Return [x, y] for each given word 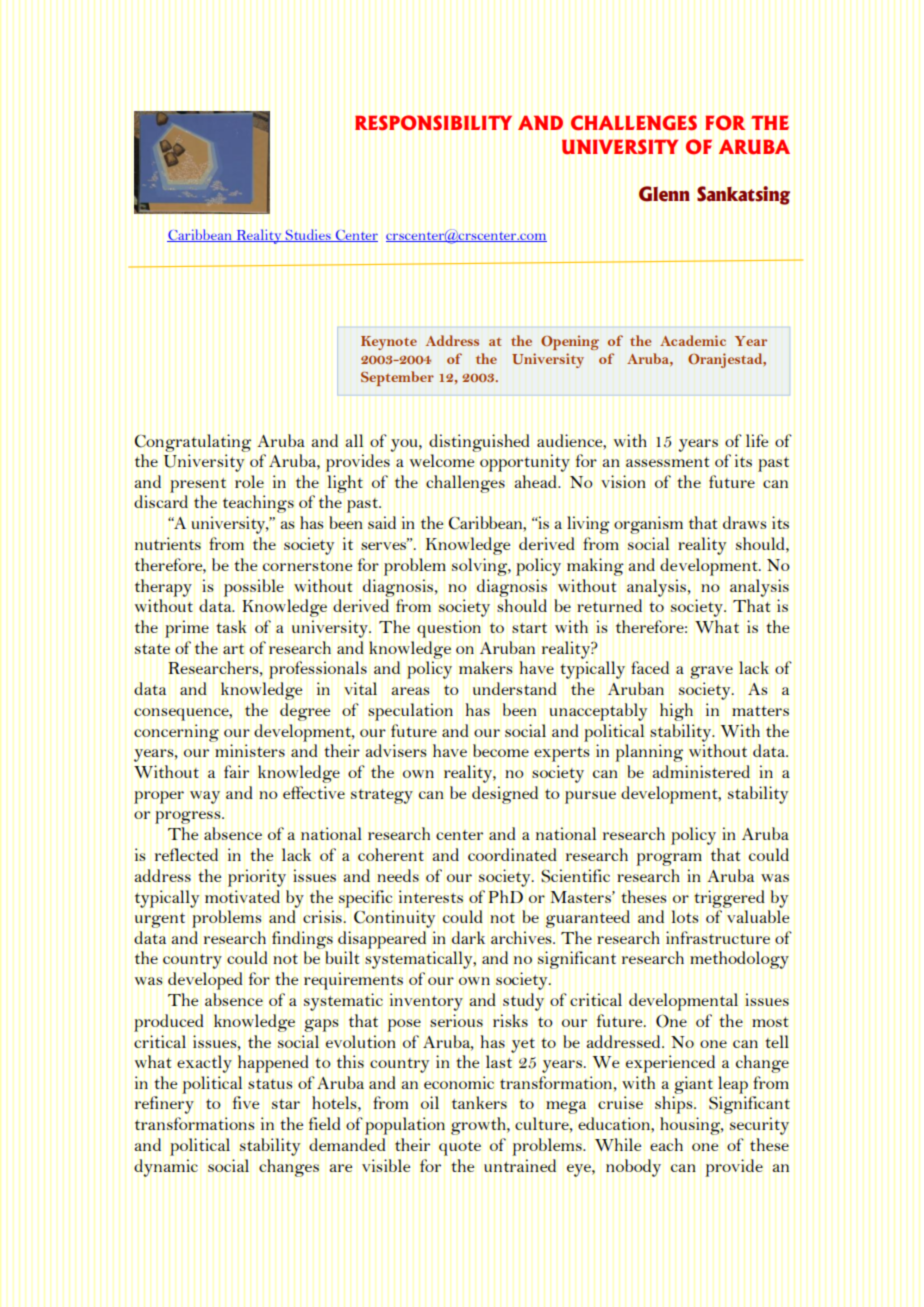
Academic [693, 340]
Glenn [664, 194]
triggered [729, 899]
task [231, 626]
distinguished [479, 443]
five [246, 1102]
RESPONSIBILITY [433, 123]
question [449, 629]
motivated [242, 896]
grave [711, 672]
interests [431, 896]
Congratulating [193, 443]
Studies [308, 235]
